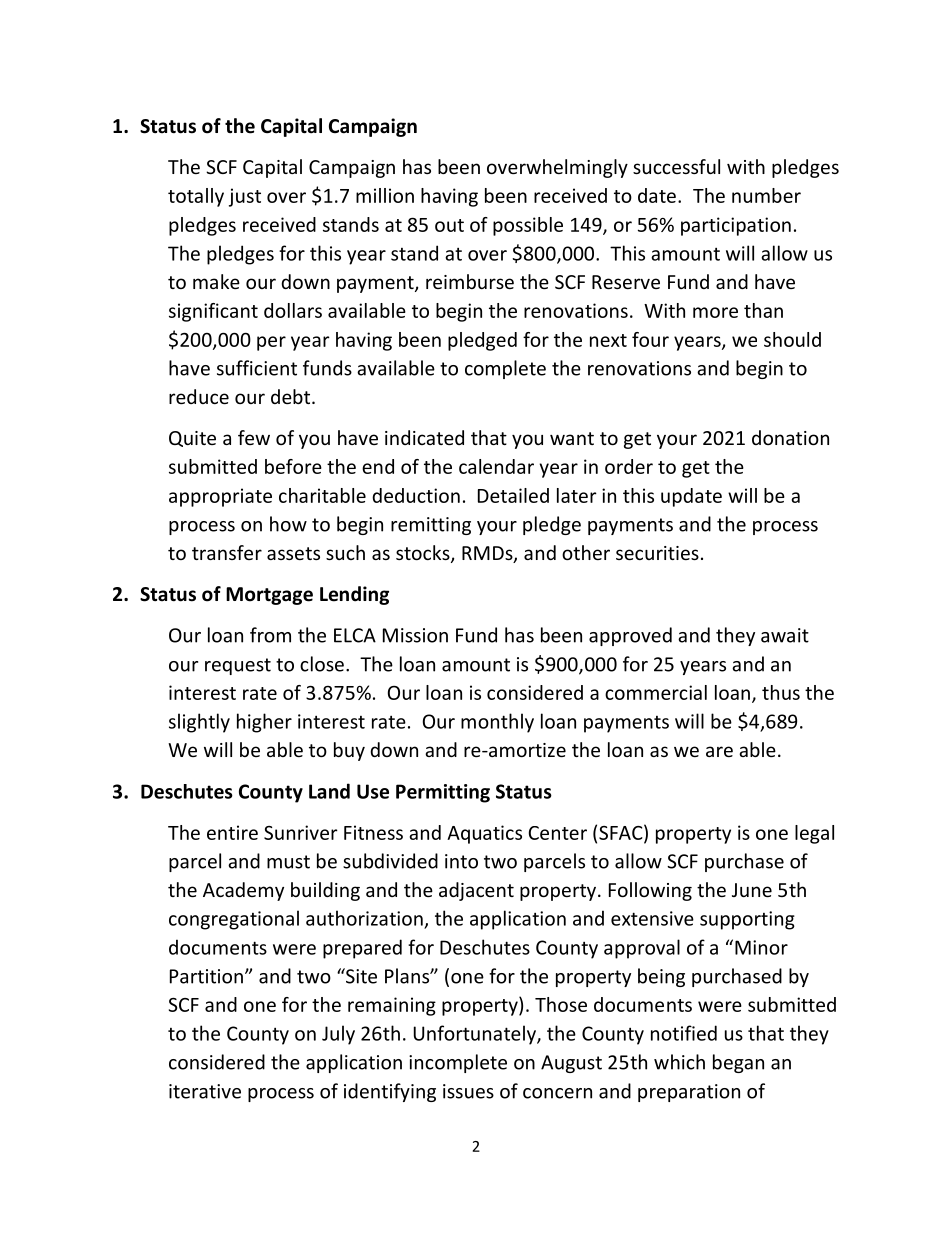 This page has width=952, height=1233. What do you see at coordinates (415, 635) in the page?
I see `Mission` at bounding box center [415, 635].
